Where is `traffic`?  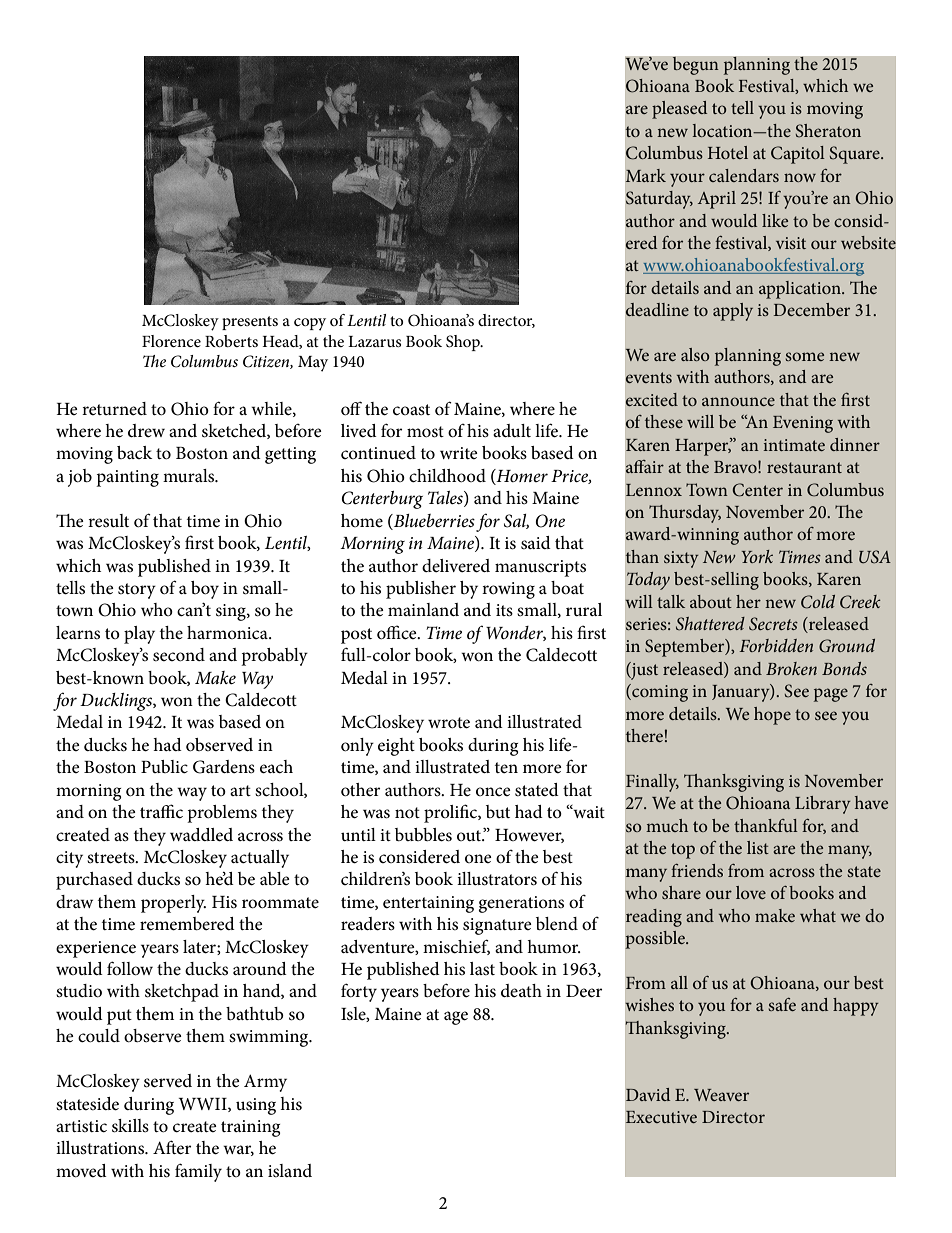 traffic is located at coordinates (161, 811).
